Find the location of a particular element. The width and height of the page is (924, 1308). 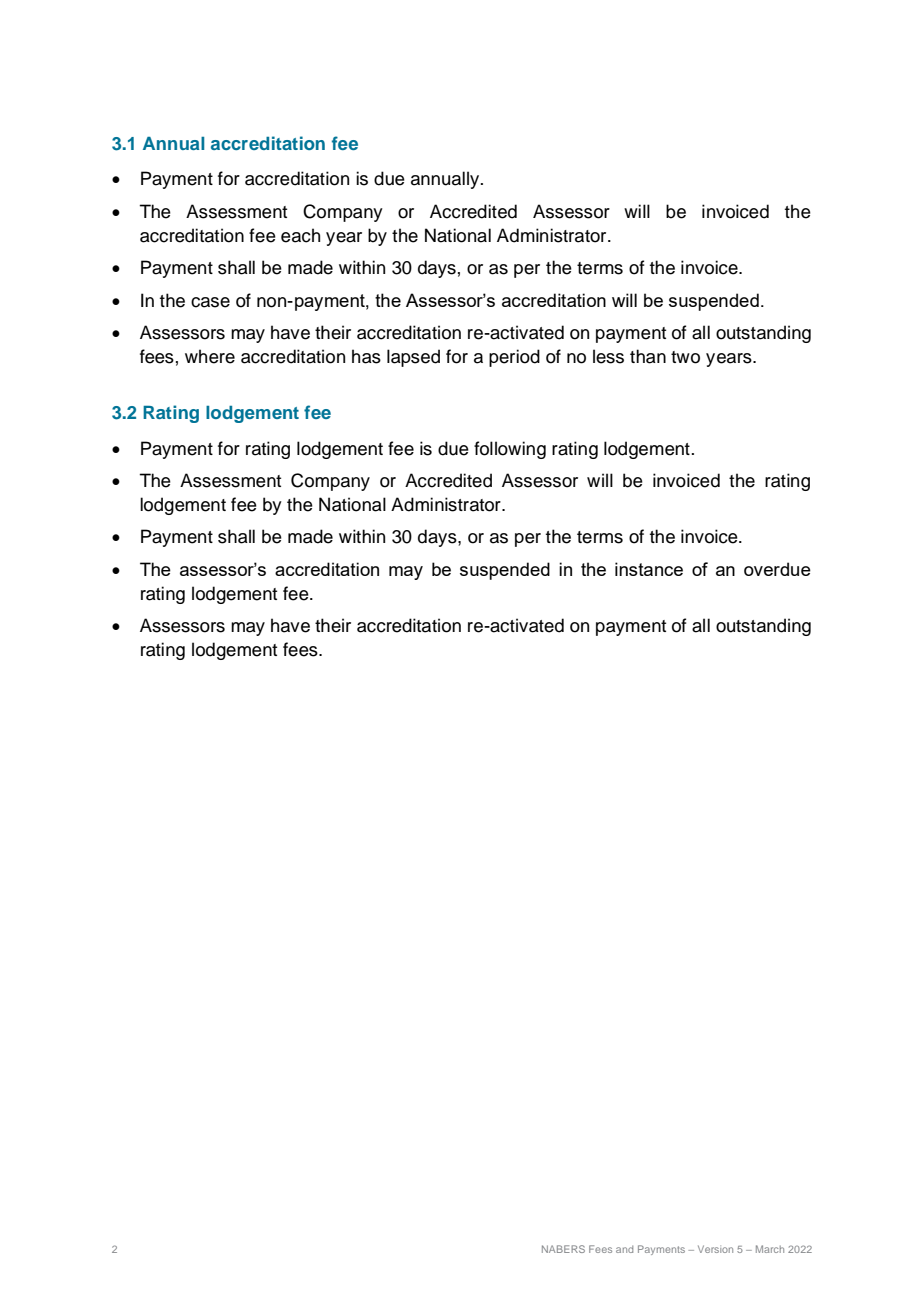

each is located at coordinates (300, 235).
